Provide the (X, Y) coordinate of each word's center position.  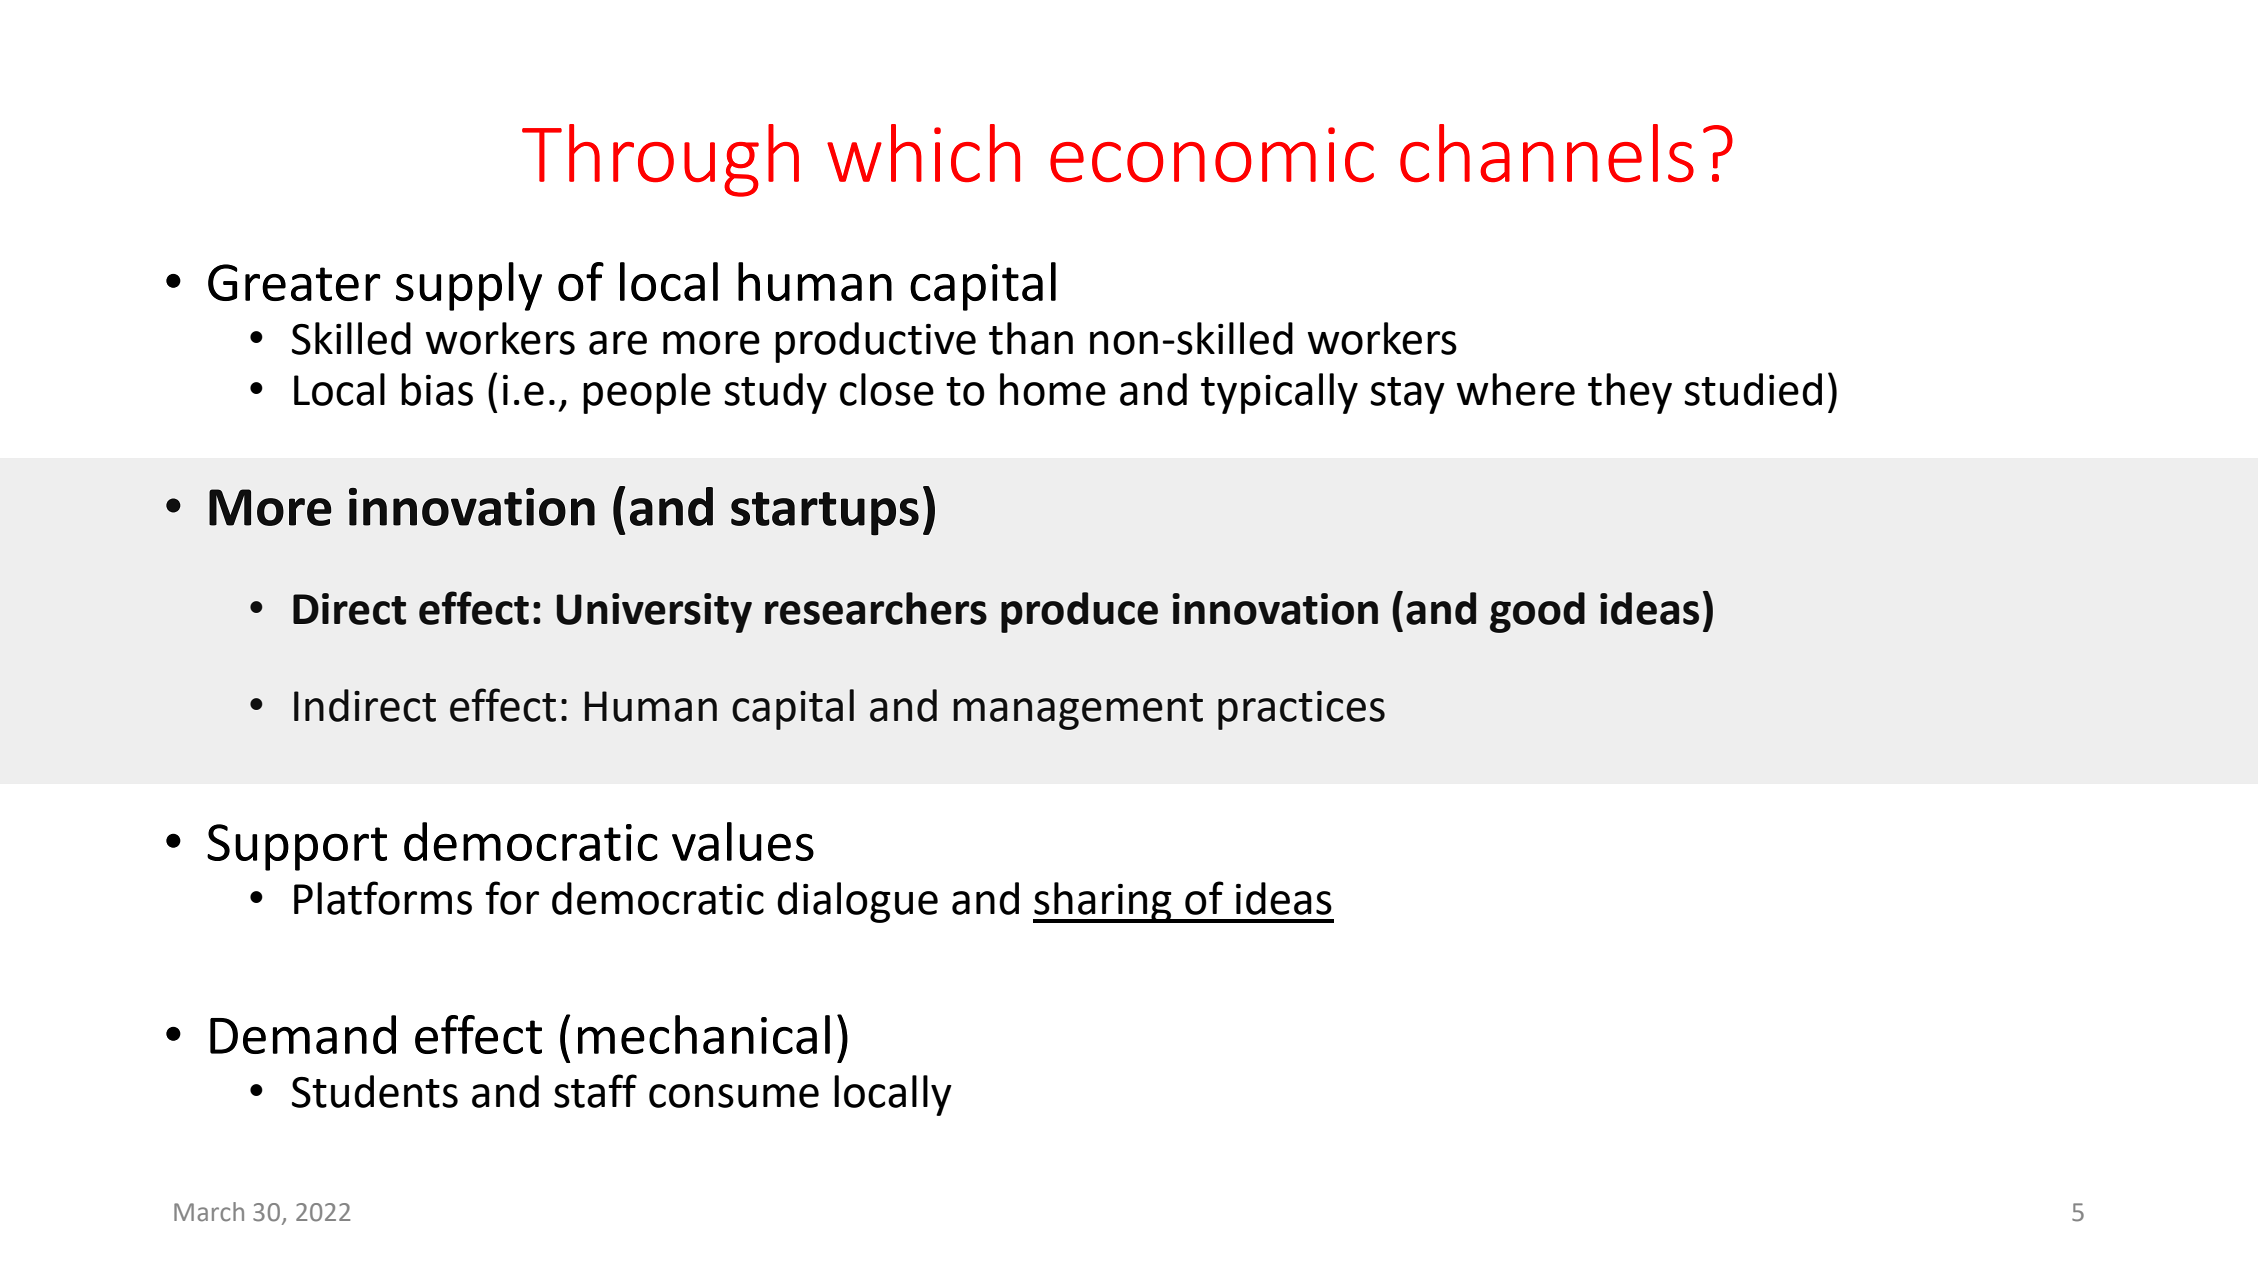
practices (1301, 710)
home (1053, 389)
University (654, 613)
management (1078, 711)
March (209, 1212)
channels (1547, 153)
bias (437, 389)
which (923, 153)
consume (734, 1096)
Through (660, 160)
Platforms (383, 898)
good (1537, 612)
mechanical (704, 1034)
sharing (1103, 902)
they (1630, 393)
